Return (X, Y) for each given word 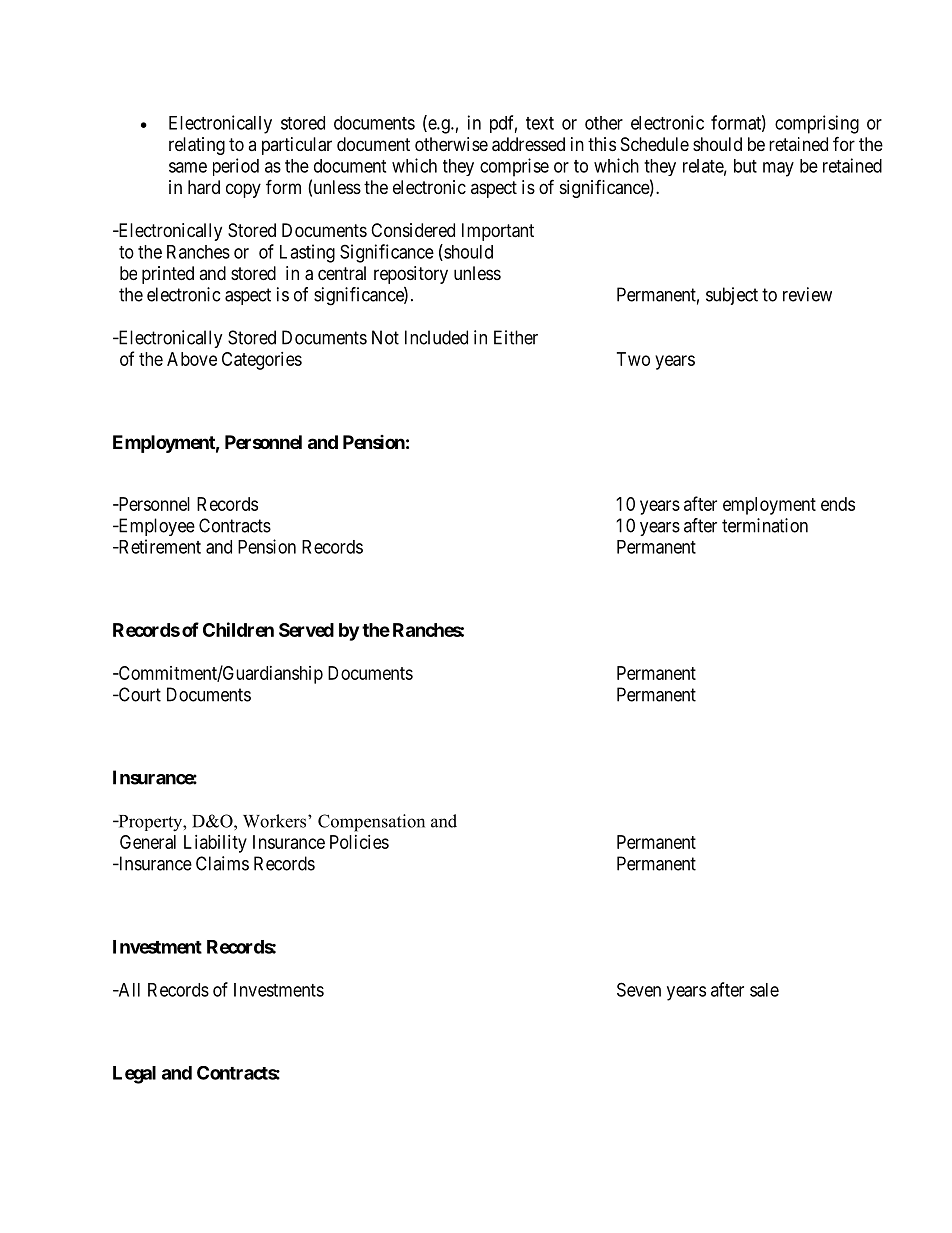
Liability (215, 844)
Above (192, 359)
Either (516, 337)
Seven (639, 989)
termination (765, 525)
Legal (134, 1075)
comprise (514, 167)
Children (238, 629)
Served (306, 630)
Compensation (371, 823)
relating (197, 146)
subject (732, 296)
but (745, 166)
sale (764, 990)
